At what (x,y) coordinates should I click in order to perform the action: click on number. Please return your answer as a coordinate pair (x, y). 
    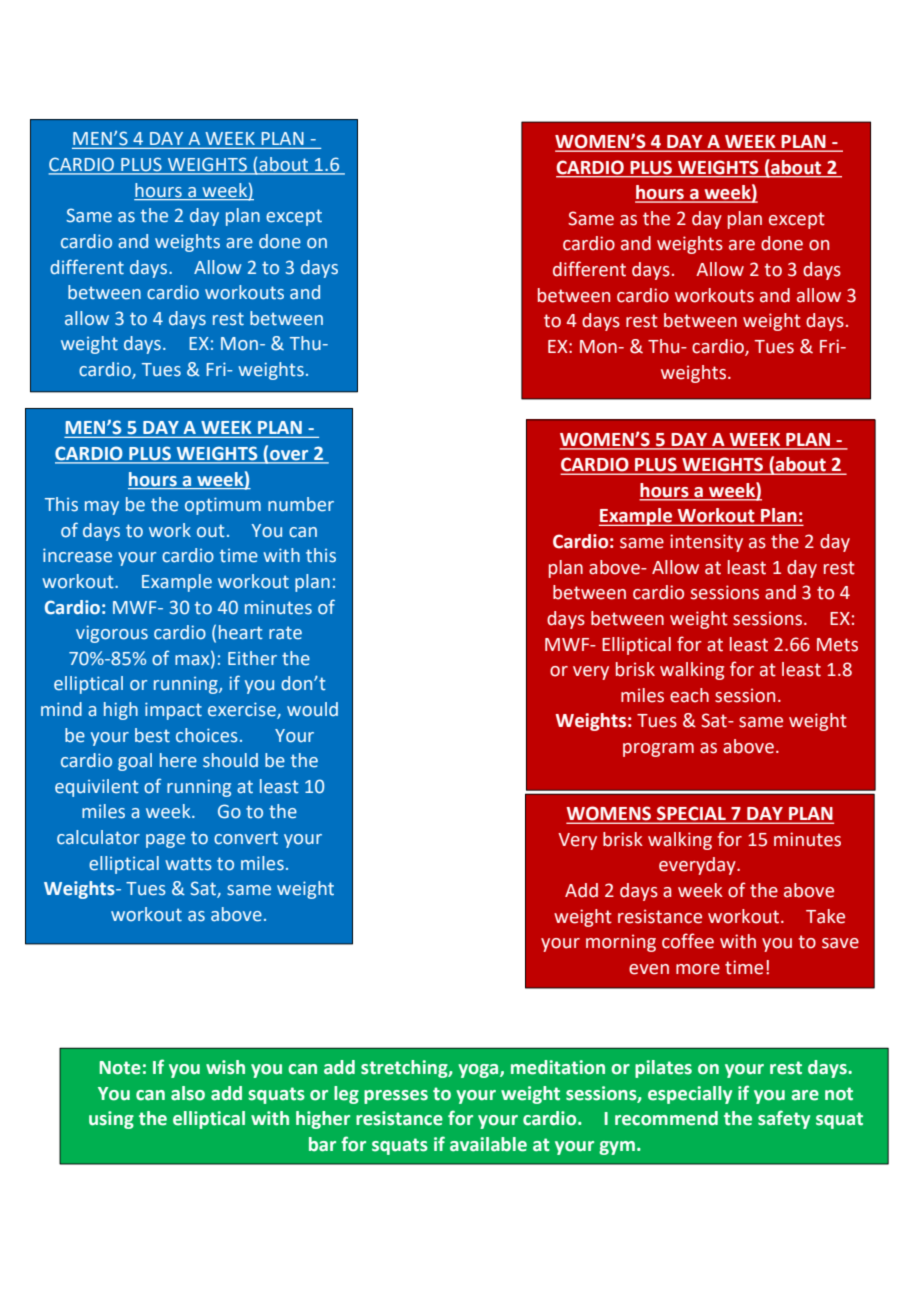
    Looking at the image, I should click on (301, 504).
